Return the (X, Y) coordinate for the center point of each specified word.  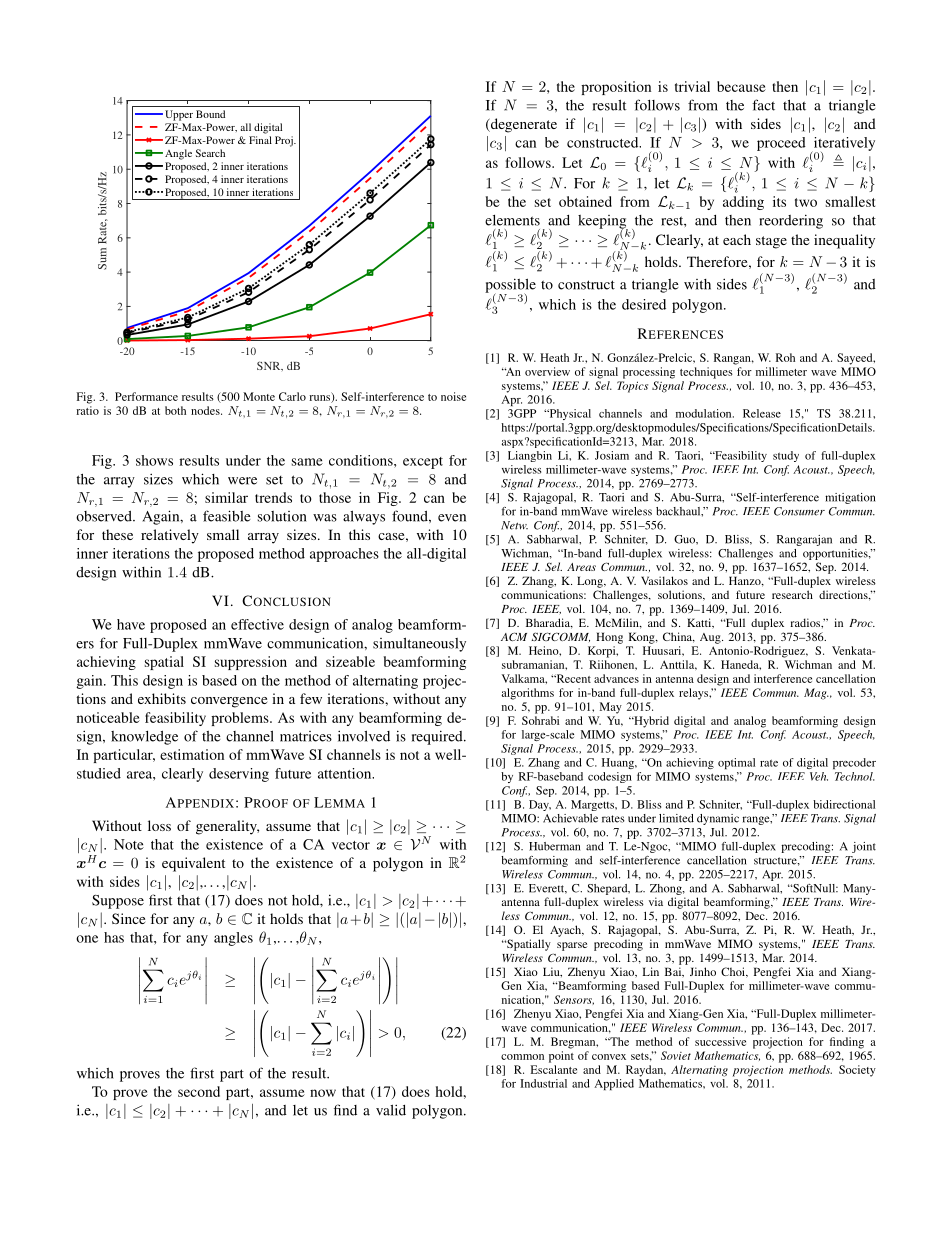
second (199, 1091)
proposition (616, 88)
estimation (192, 754)
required (438, 737)
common (522, 1057)
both (175, 410)
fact (763, 105)
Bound (210, 114)
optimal (736, 763)
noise (453, 396)
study (786, 456)
